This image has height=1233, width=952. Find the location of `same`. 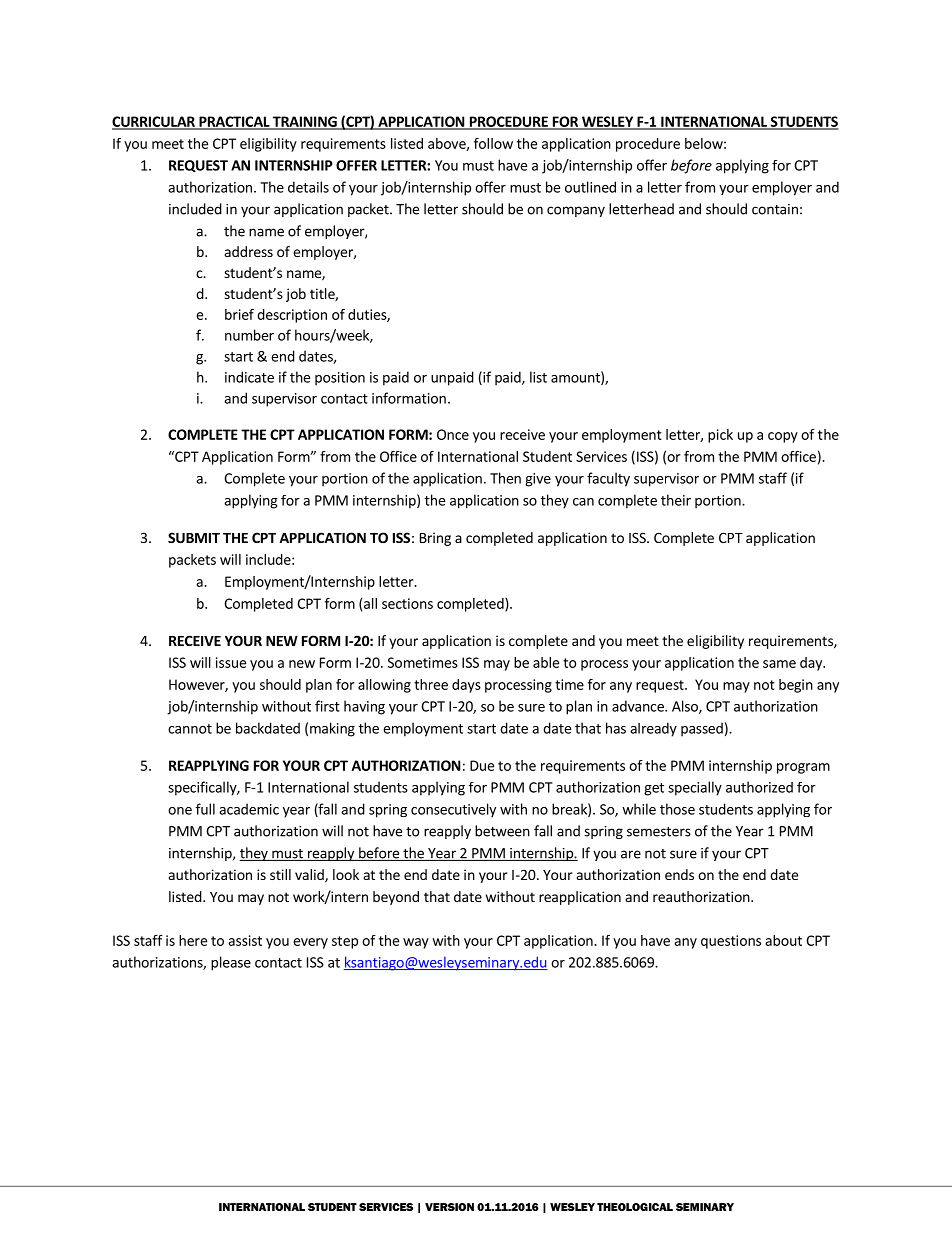

same is located at coordinates (779, 664).
